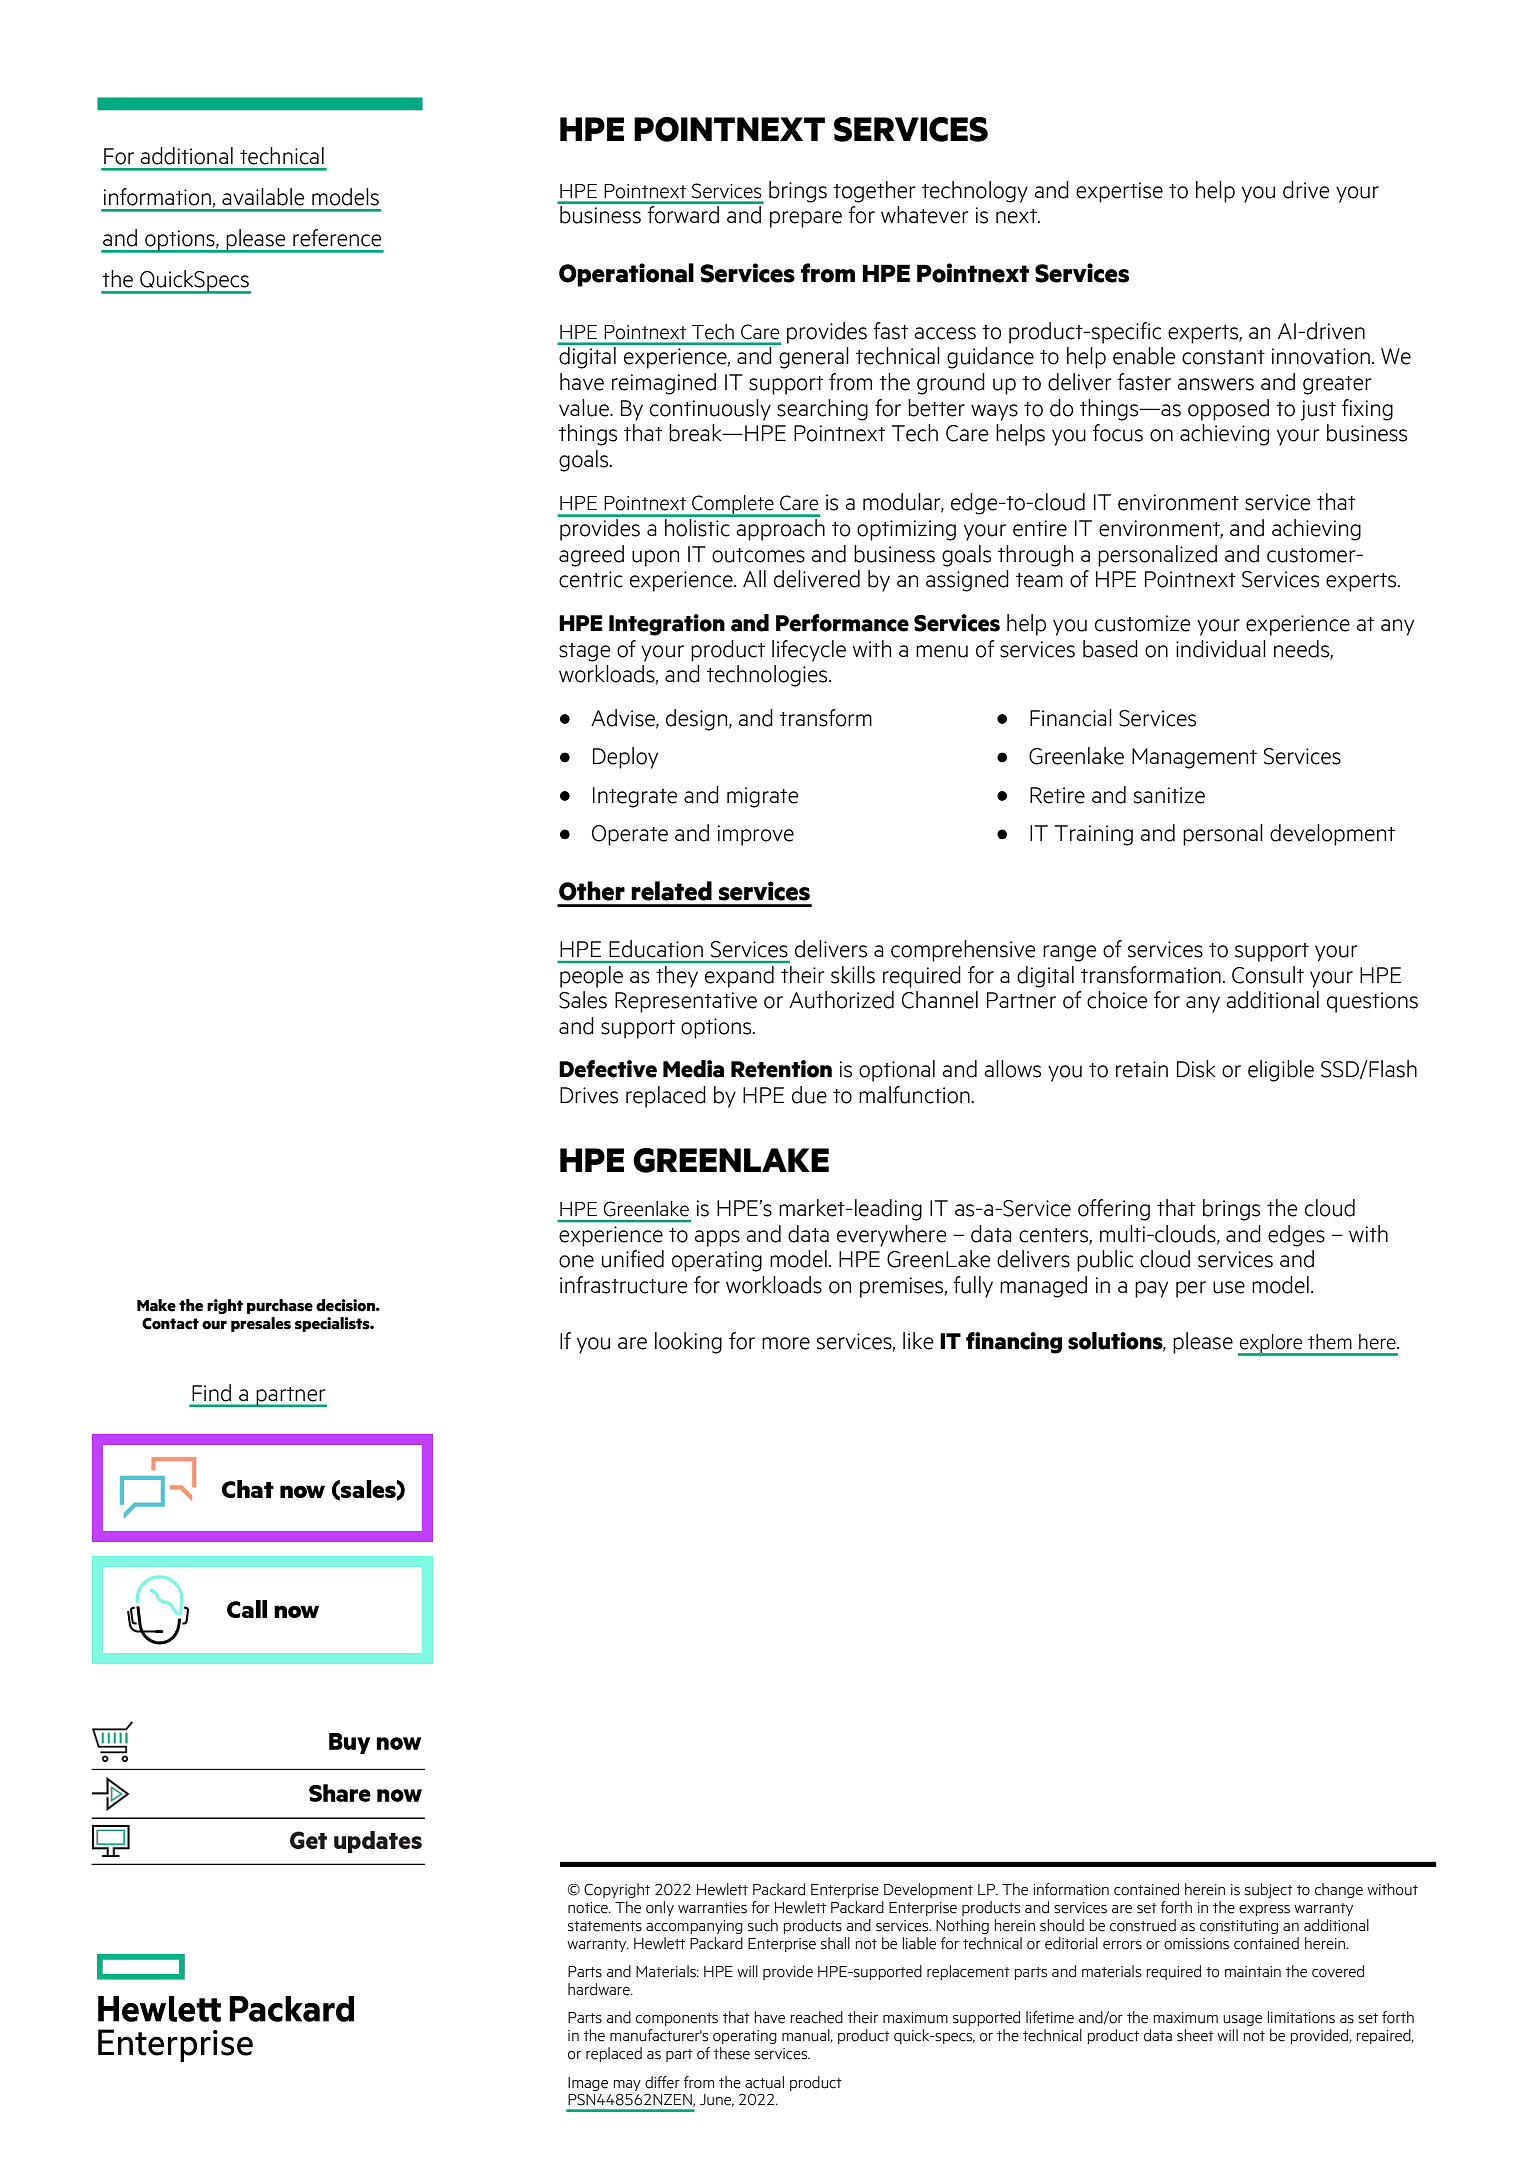  What do you see at coordinates (809, 1095) in the document?
I see `due` at bounding box center [809, 1095].
